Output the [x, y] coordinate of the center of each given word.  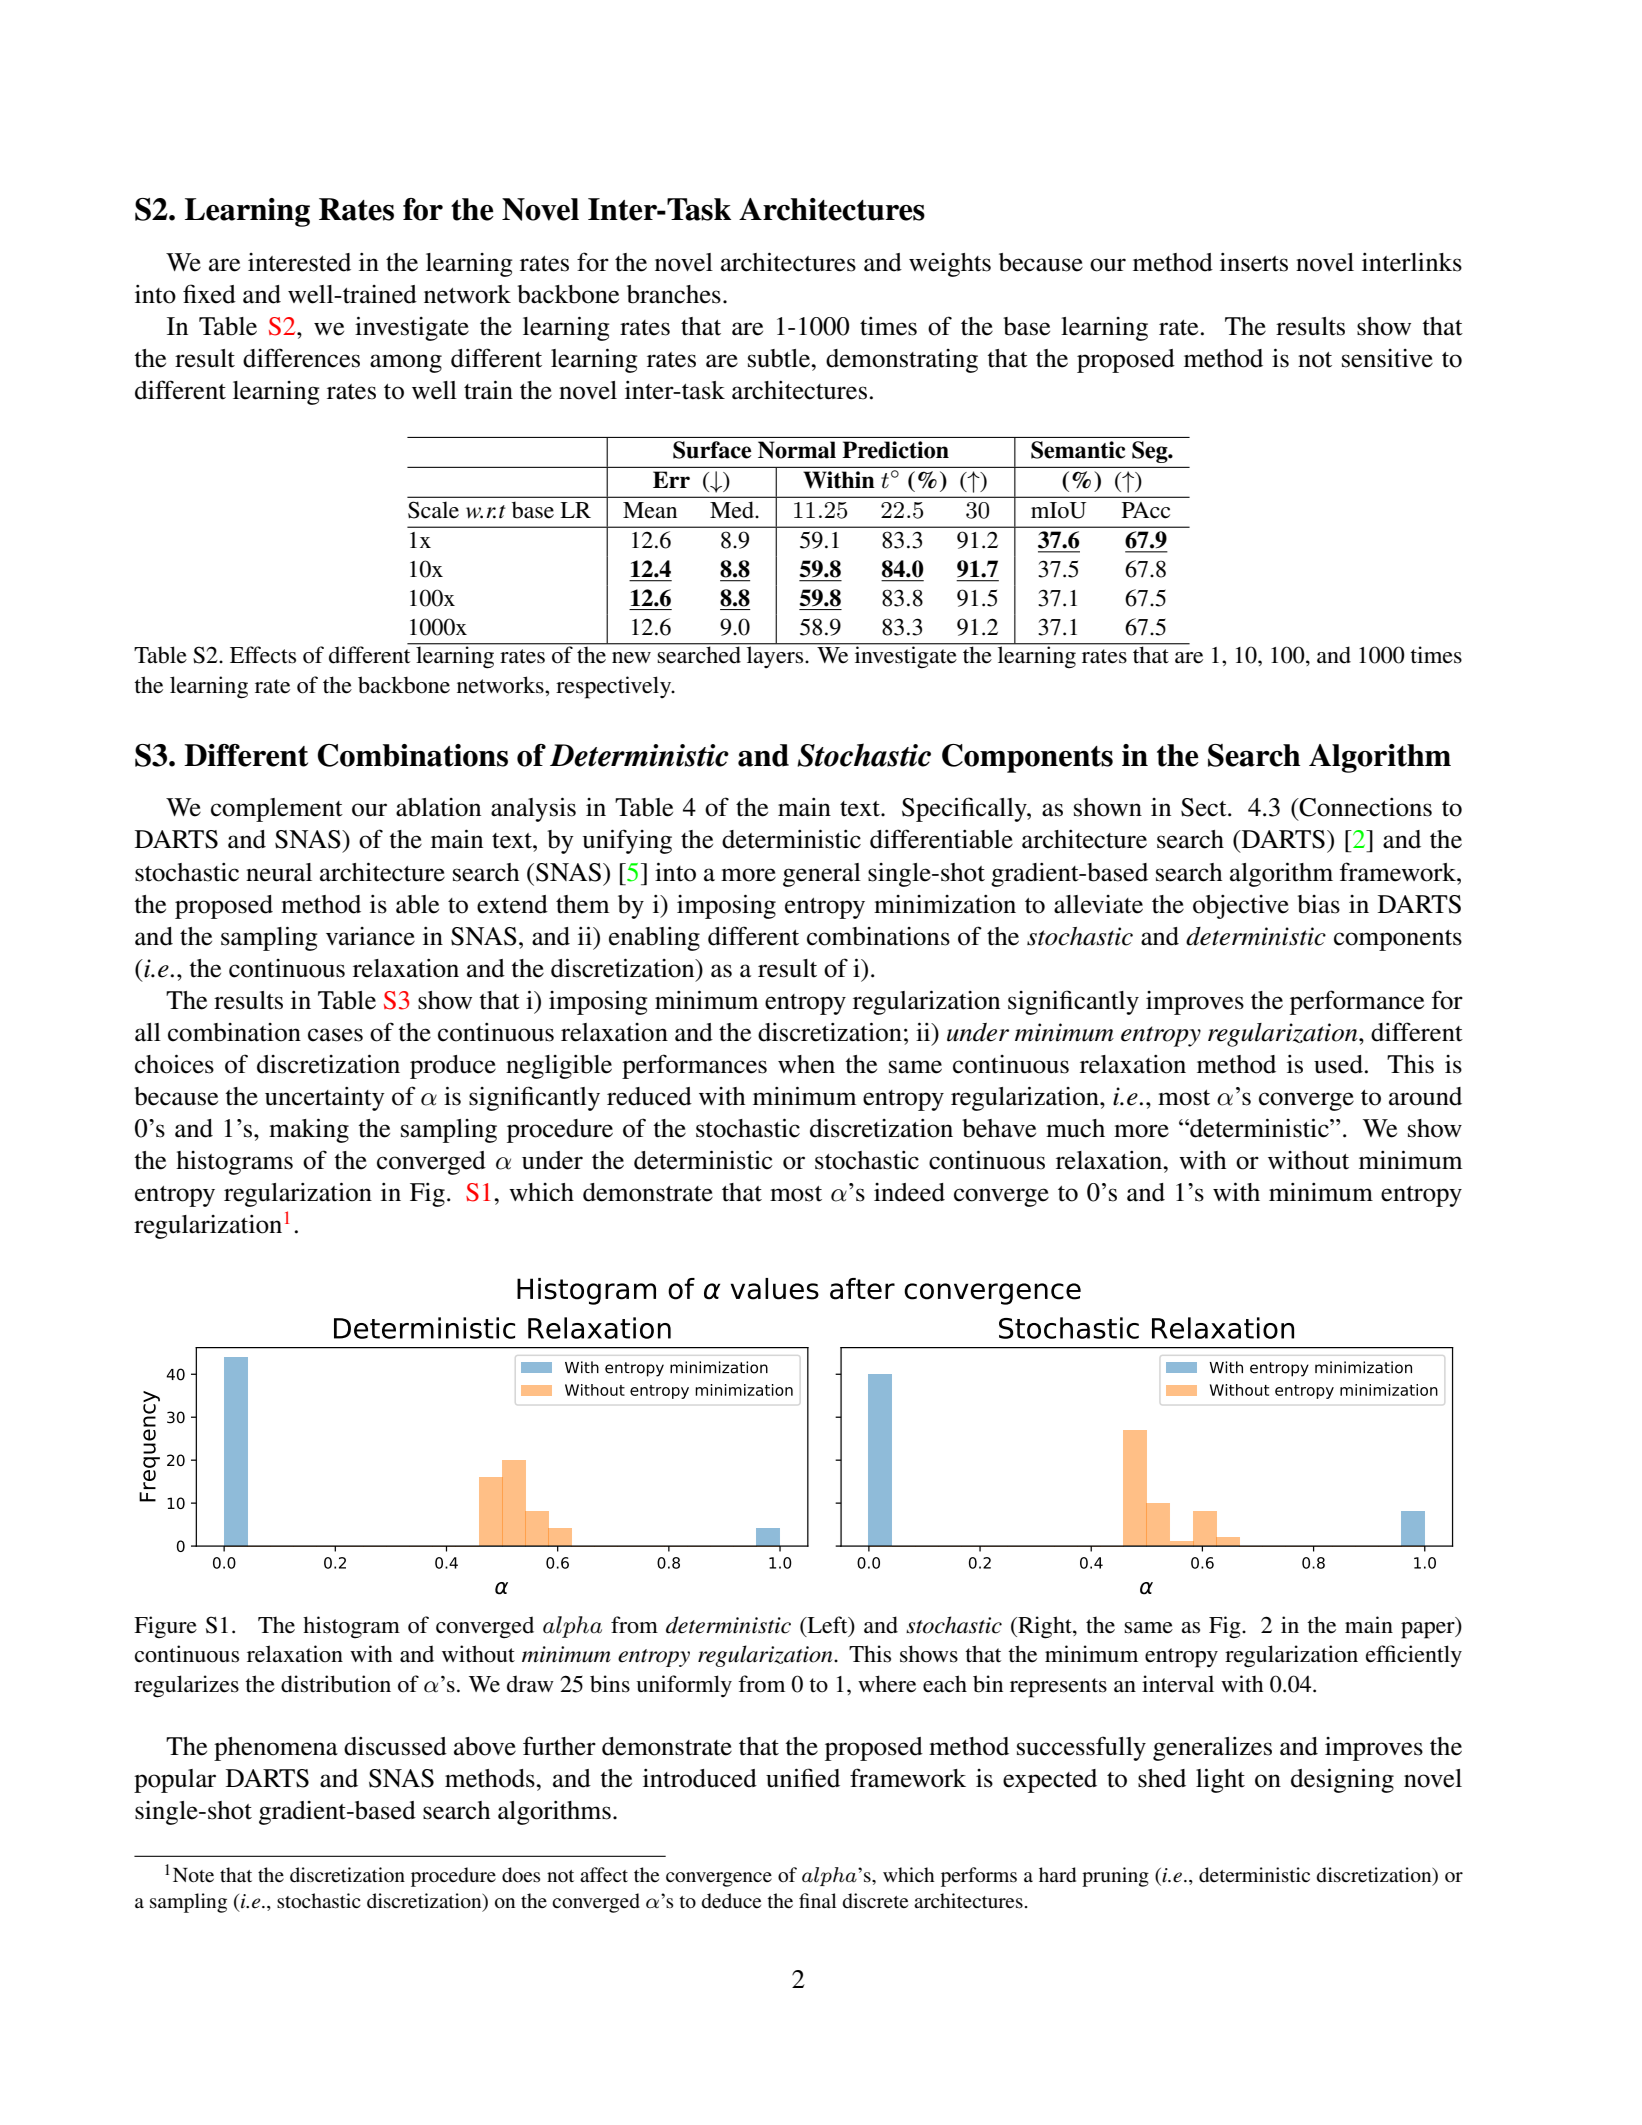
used [1338, 1064]
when [806, 1064]
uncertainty [325, 1099]
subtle [780, 358]
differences [301, 358]
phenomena [276, 1749]
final [818, 1900]
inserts [1254, 262]
